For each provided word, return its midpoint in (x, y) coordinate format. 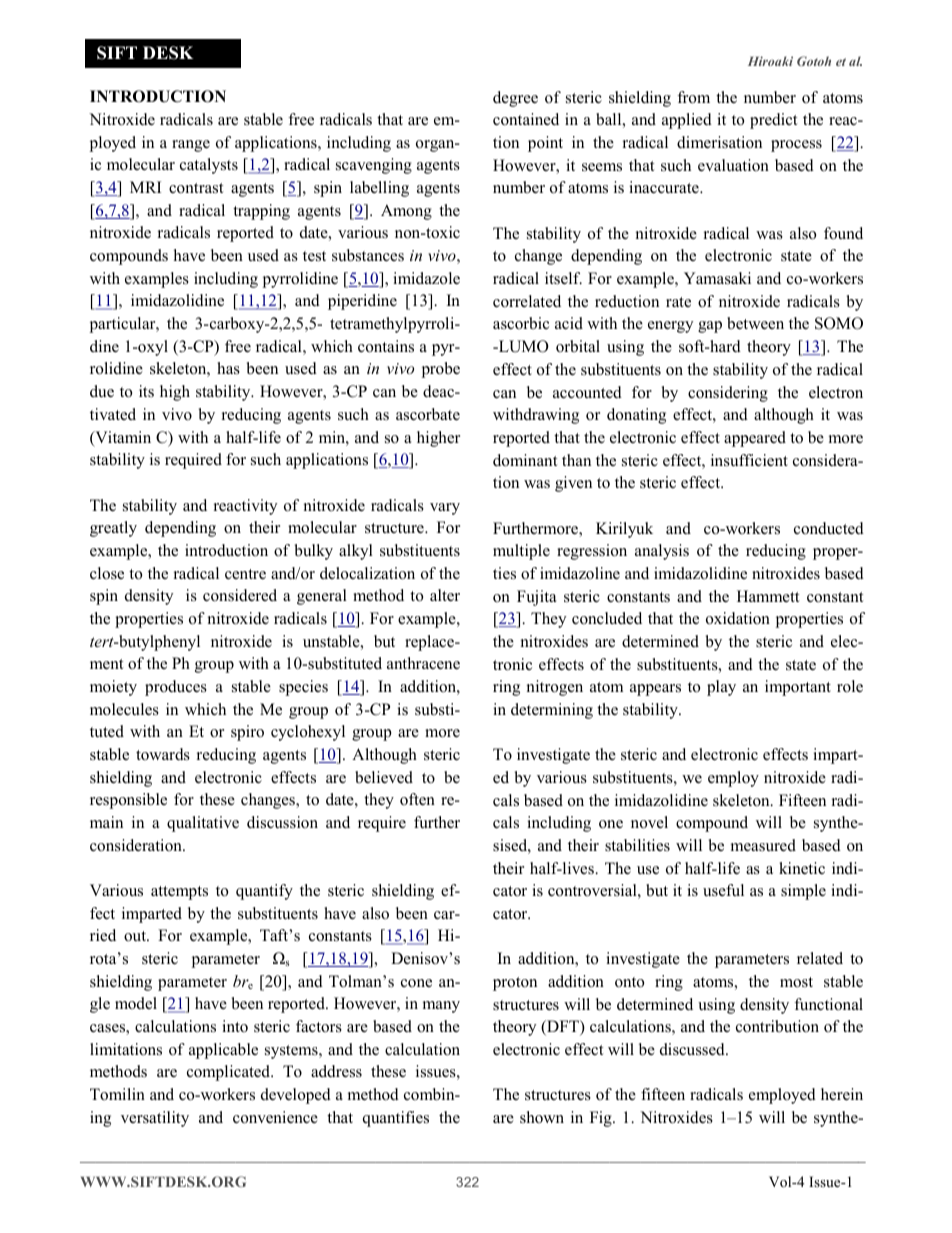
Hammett (768, 596)
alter (445, 595)
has (228, 368)
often (417, 799)
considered (240, 595)
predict (773, 121)
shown (542, 1117)
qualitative (203, 824)
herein (842, 1094)
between (755, 323)
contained (526, 119)
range (191, 146)
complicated (230, 1073)
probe (441, 370)
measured (763, 845)
